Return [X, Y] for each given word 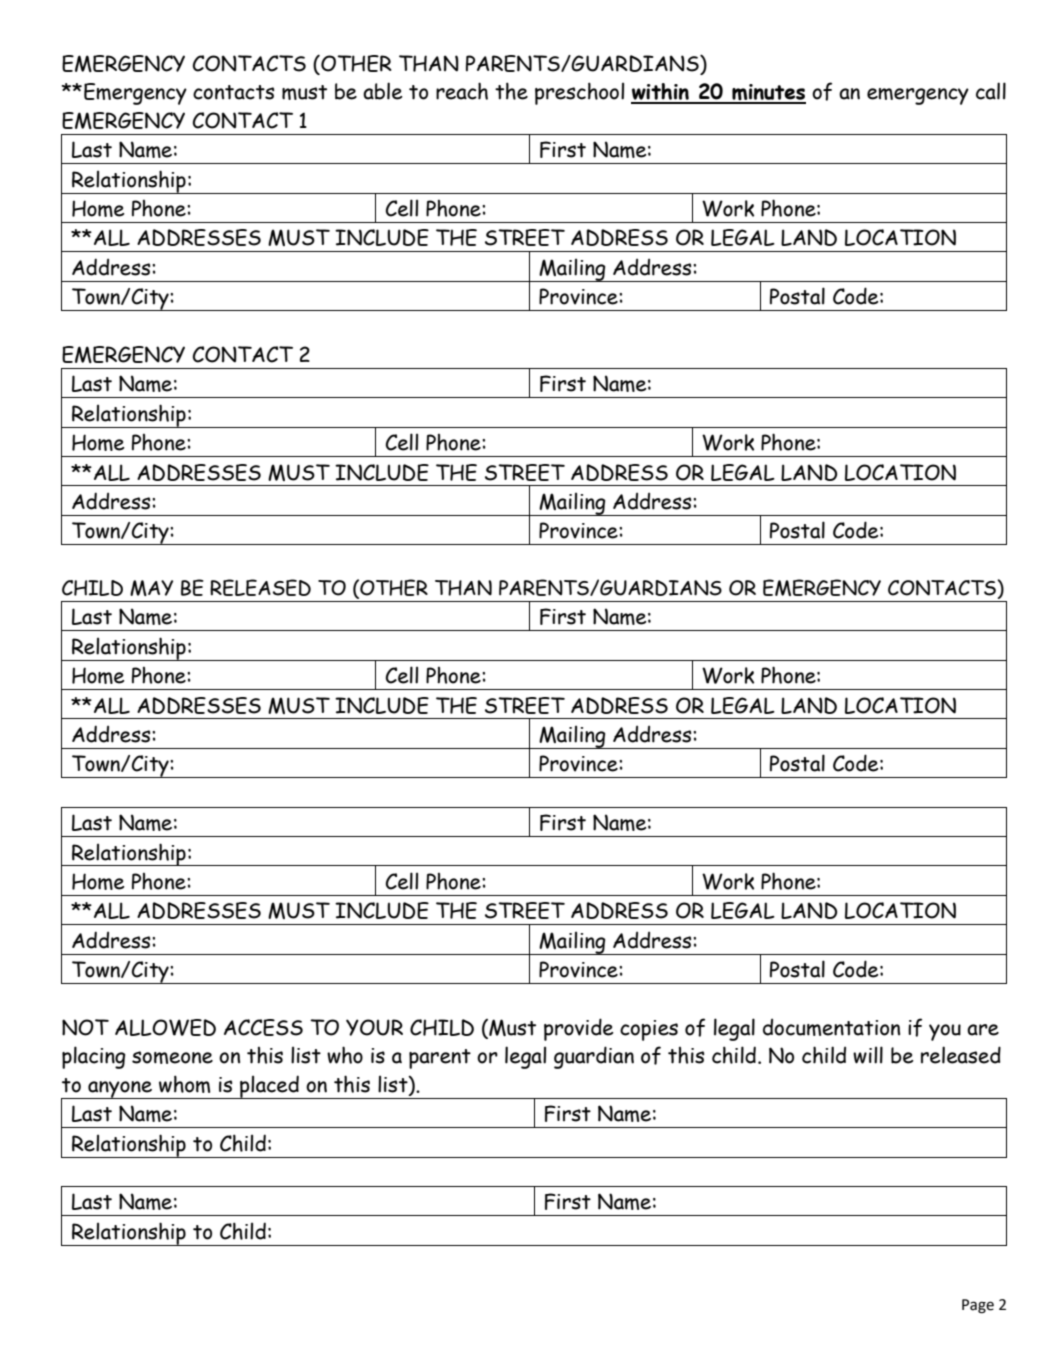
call [991, 91]
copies [649, 1030]
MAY [151, 588]
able [383, 91]
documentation [831, 1027]
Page [978, 1306]
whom [184, 1084]
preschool [579, 93]
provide [579, 1029]
